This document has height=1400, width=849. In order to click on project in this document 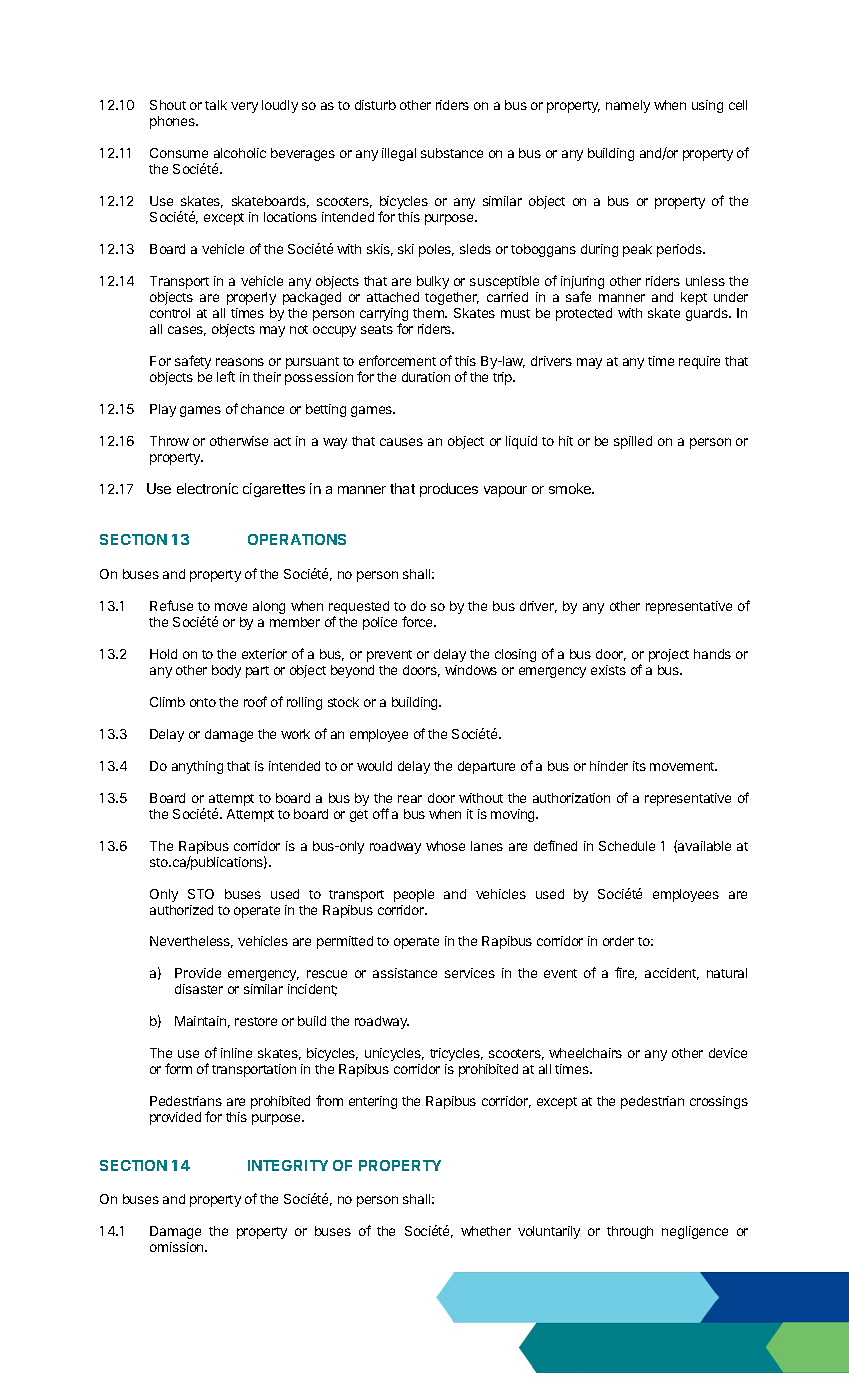, I will do `click(669, 655)`.
